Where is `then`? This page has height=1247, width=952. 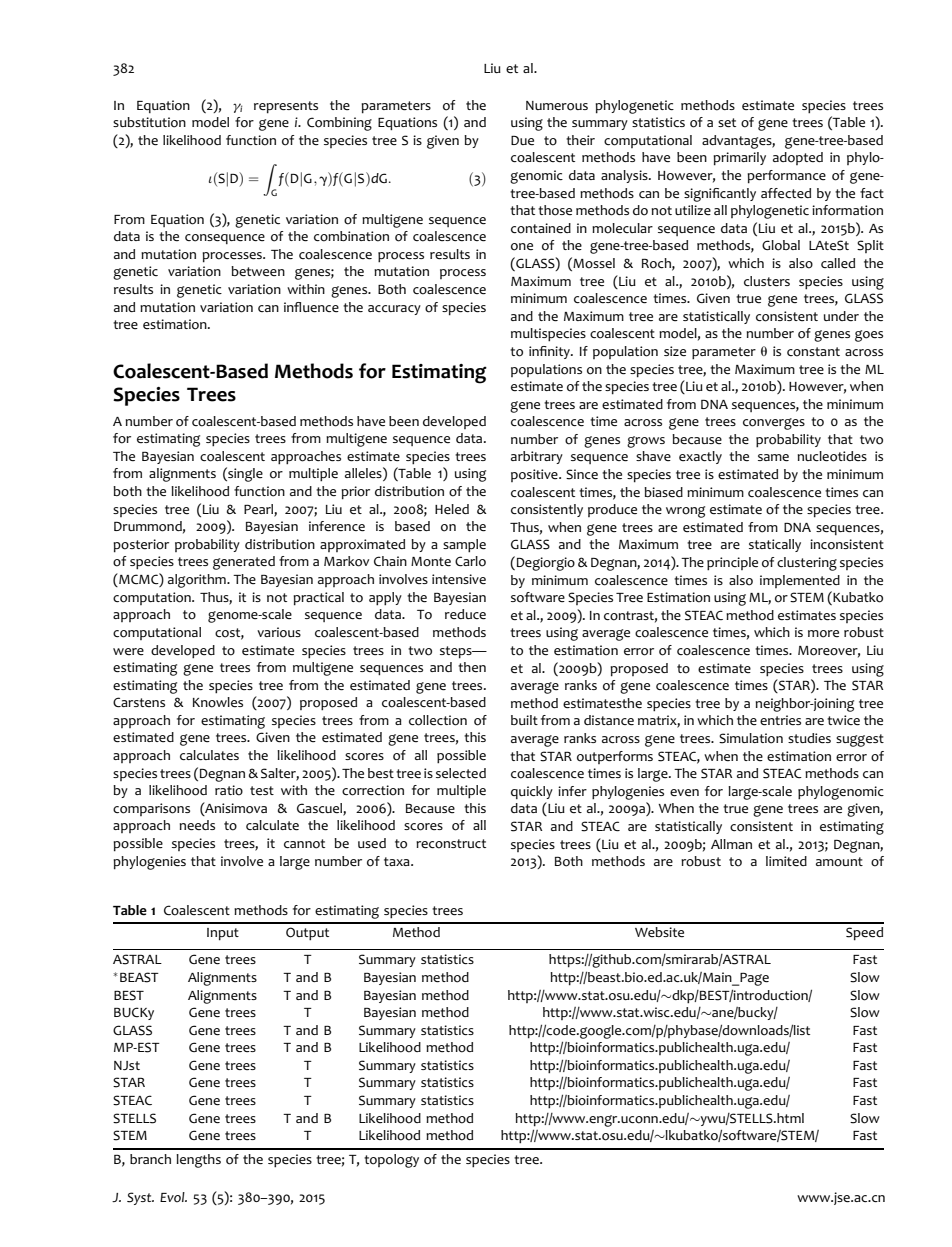
then is located at coordinates (472, 667).
